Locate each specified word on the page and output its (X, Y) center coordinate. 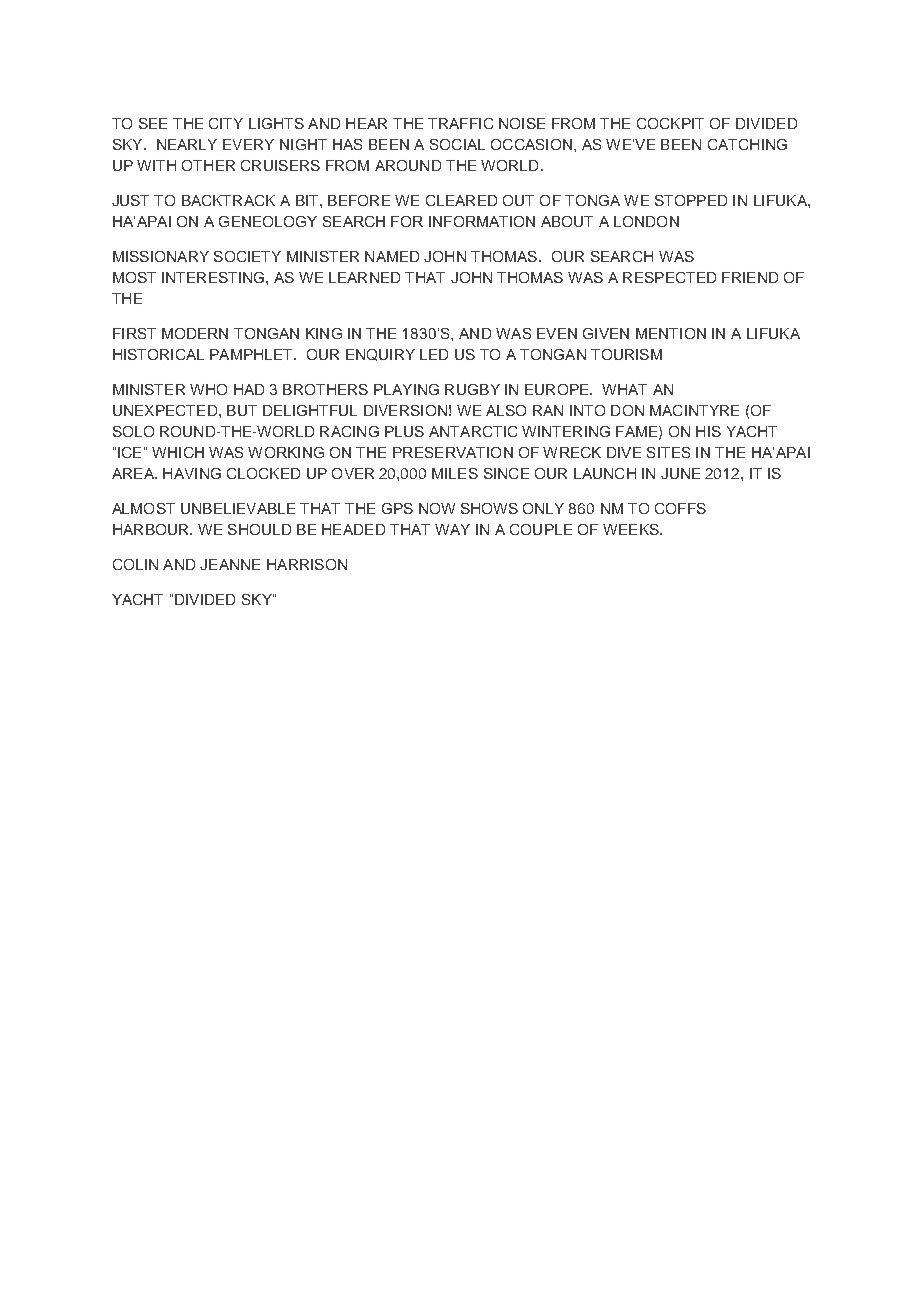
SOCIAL (457, 144)
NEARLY (187, 144)
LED (434, 354)
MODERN (195, 333)
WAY (452, 529)
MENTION (671, 333)
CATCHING (747, 144)
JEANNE (230, 564)
